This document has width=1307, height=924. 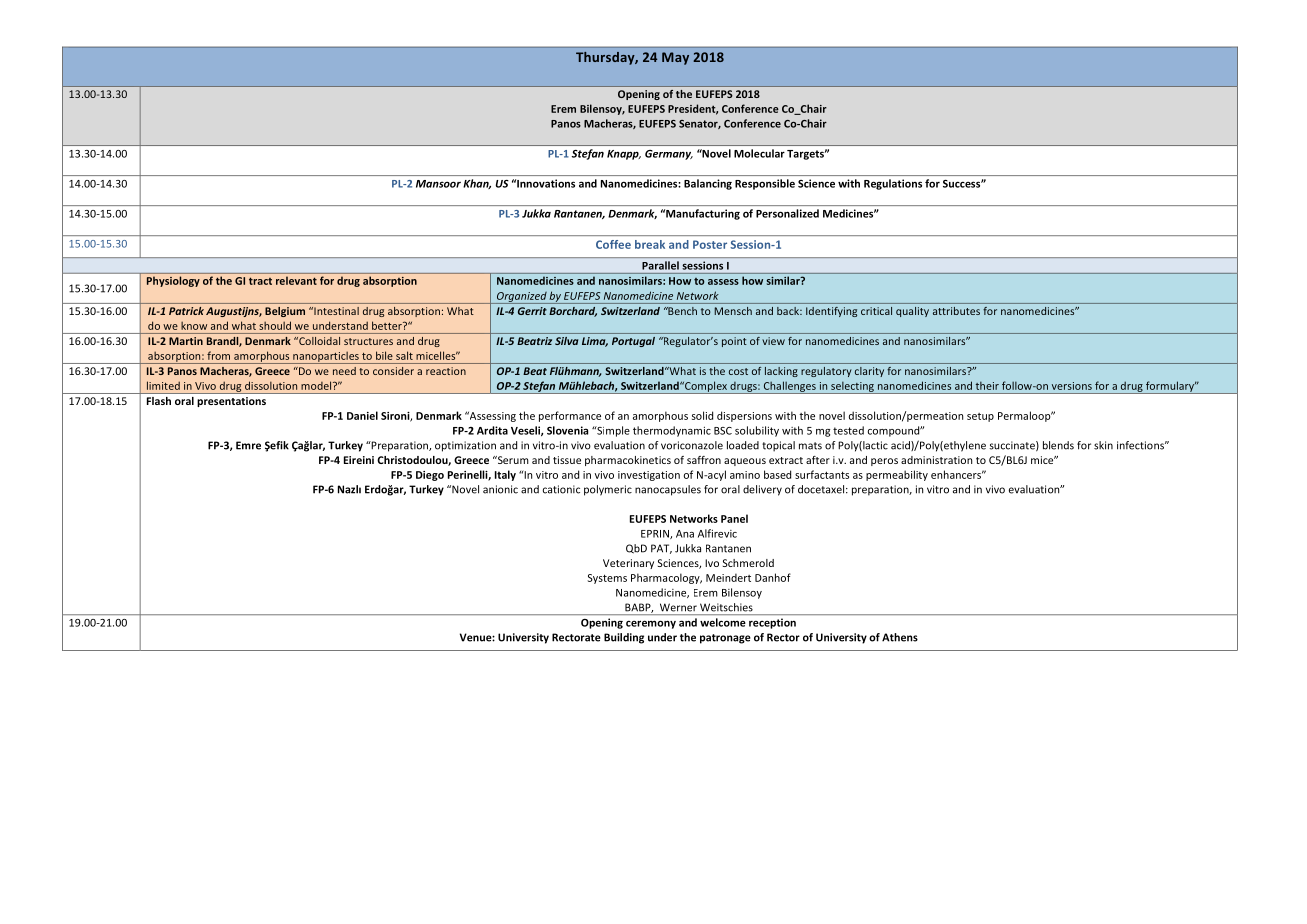 What do you see at coordinates (633, 342) in the document?
I see `Portugal` at bounding box center [633, 342].
